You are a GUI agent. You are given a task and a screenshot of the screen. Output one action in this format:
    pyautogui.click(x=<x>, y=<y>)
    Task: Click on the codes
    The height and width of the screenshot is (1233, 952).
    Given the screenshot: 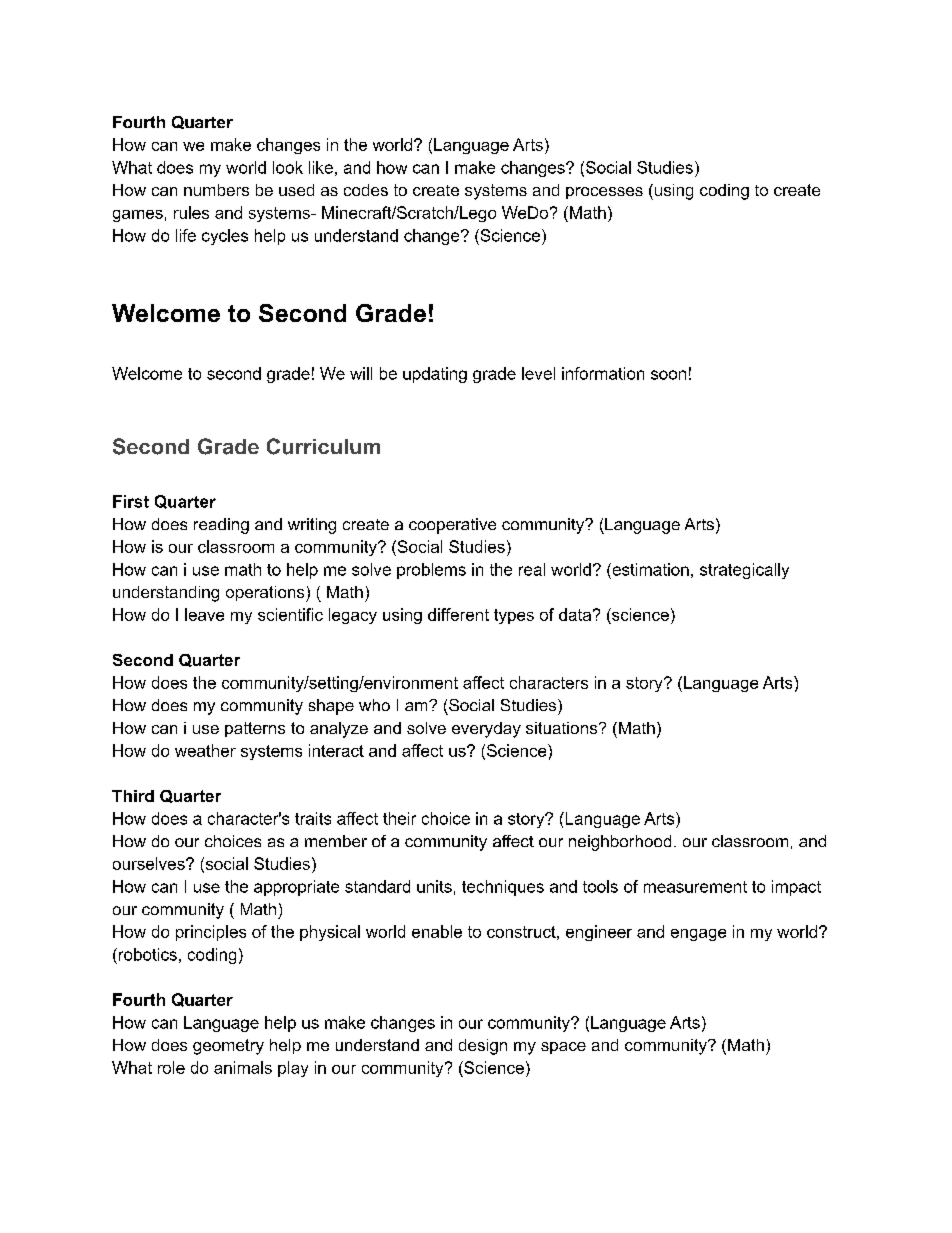 What is the action you would take?
    pyautogui.click(x=366, y=190)
